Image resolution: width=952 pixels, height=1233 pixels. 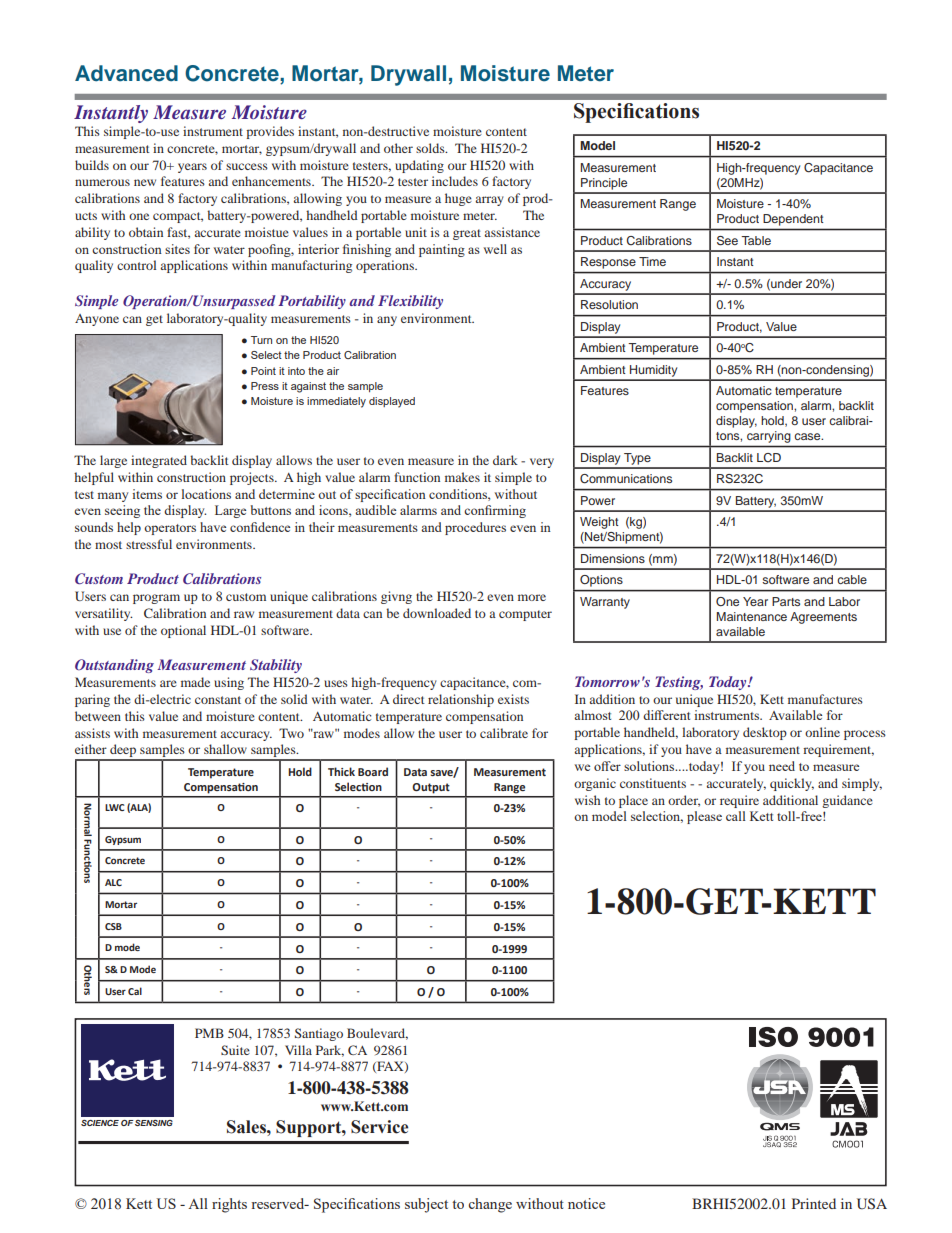 What do you see at coordinates (229, 1205) in the image?
I see `rights` at bounding box center [229, 1205].
